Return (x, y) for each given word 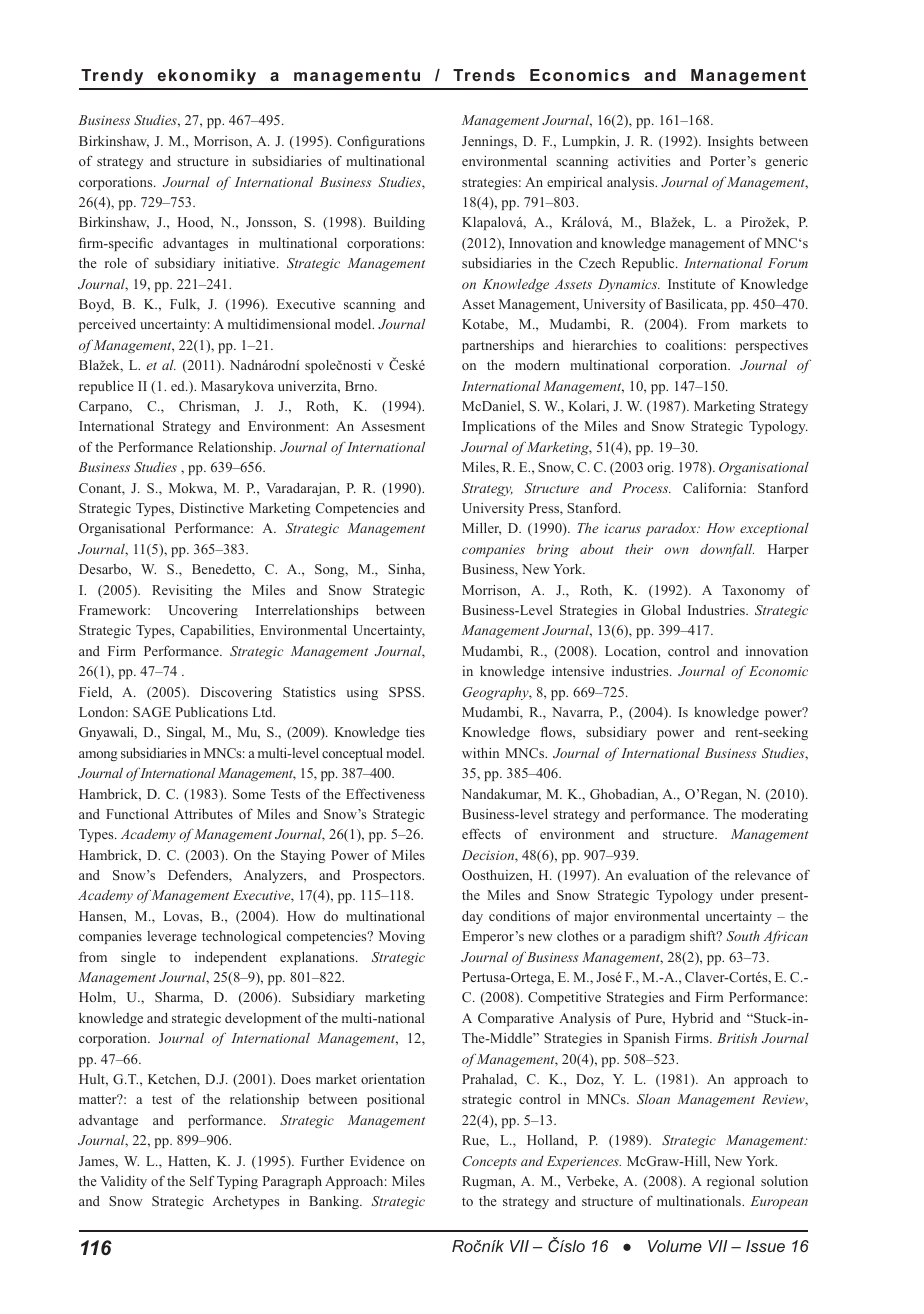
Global (661, 610)
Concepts (490, 1162)
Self (202, 1180)
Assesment (393, 426)
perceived (107, 325)
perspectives (772, 346)
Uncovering (203, 611)
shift (704, 935)
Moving (402, 937)
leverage (172, 937)
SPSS (406, 692)
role (116, 263)
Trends (484, 75)
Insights (730, 142)
